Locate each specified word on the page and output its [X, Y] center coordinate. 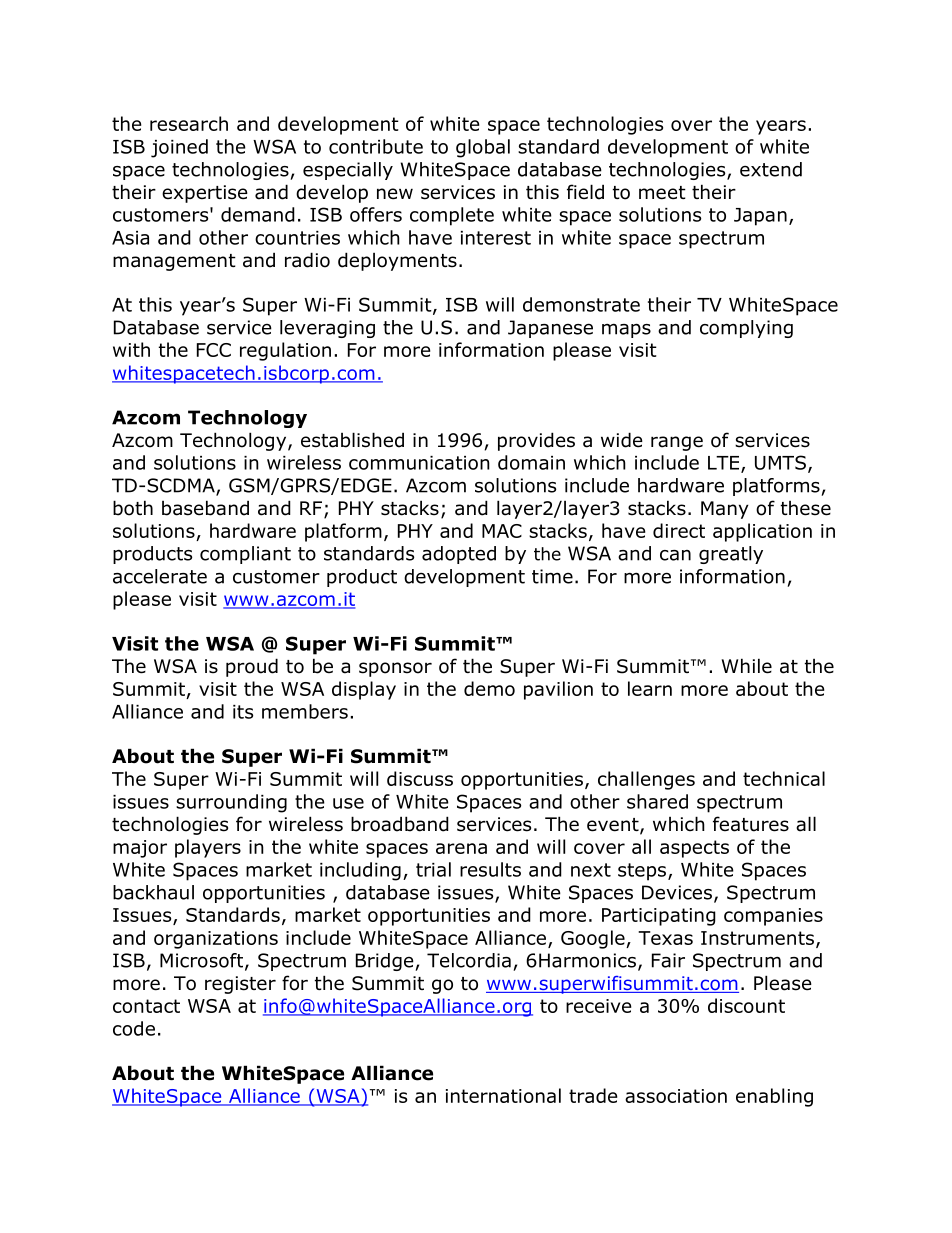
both [133, 508]
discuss [420, 778]
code [134, 1028]
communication [419, 463]
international [503, 1095]
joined [179, 148]
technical [784, 778]
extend [771, 169]
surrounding [231, 803]
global [483, 148]
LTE [725, 464]
